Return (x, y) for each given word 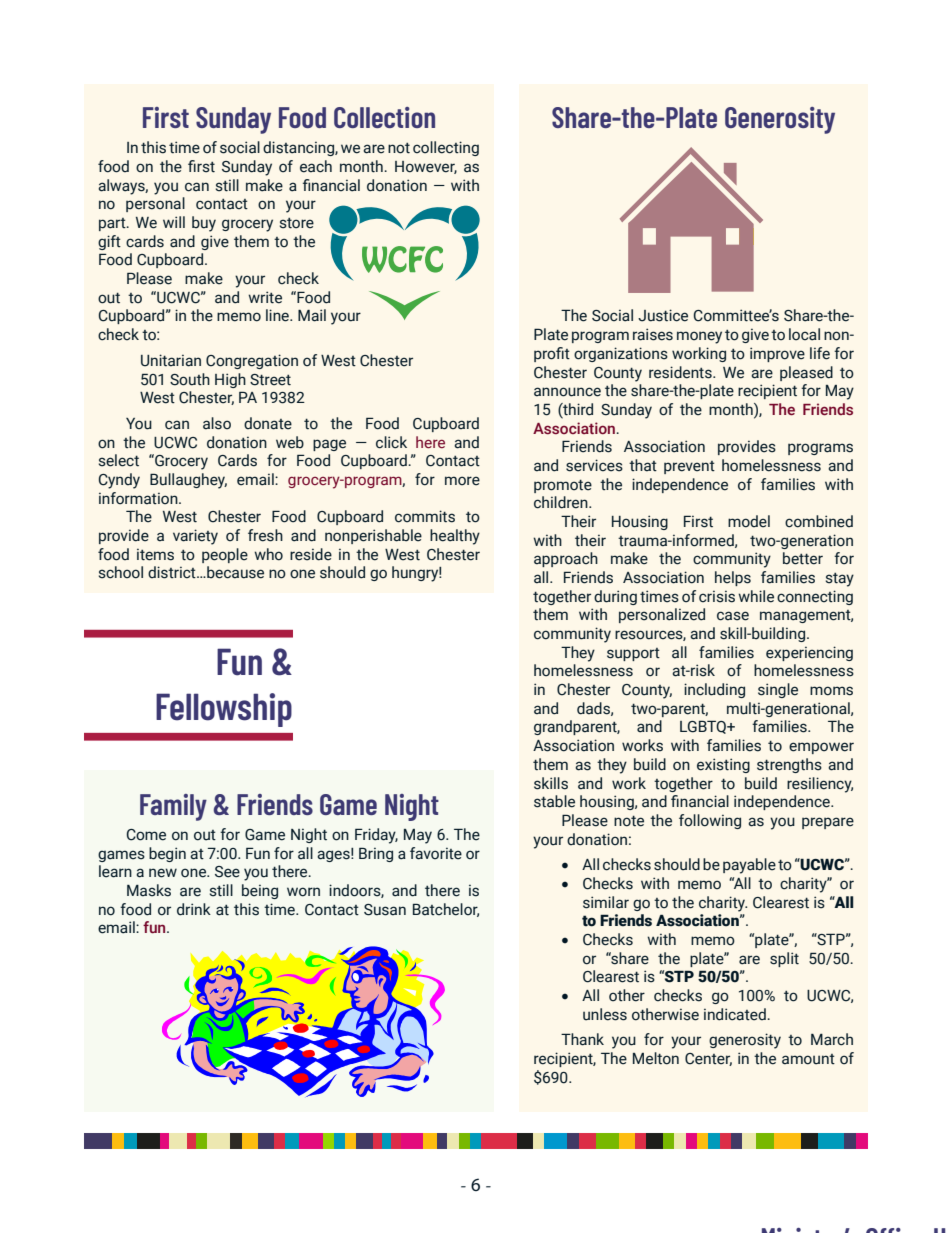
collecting (446, 148)
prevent (689, 467)
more (462, 481)
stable (554, 801)
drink (194, 909)
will (174, 222)
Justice (663, 315)
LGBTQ (704, 727)
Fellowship (224, 710)
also (217, 423)
